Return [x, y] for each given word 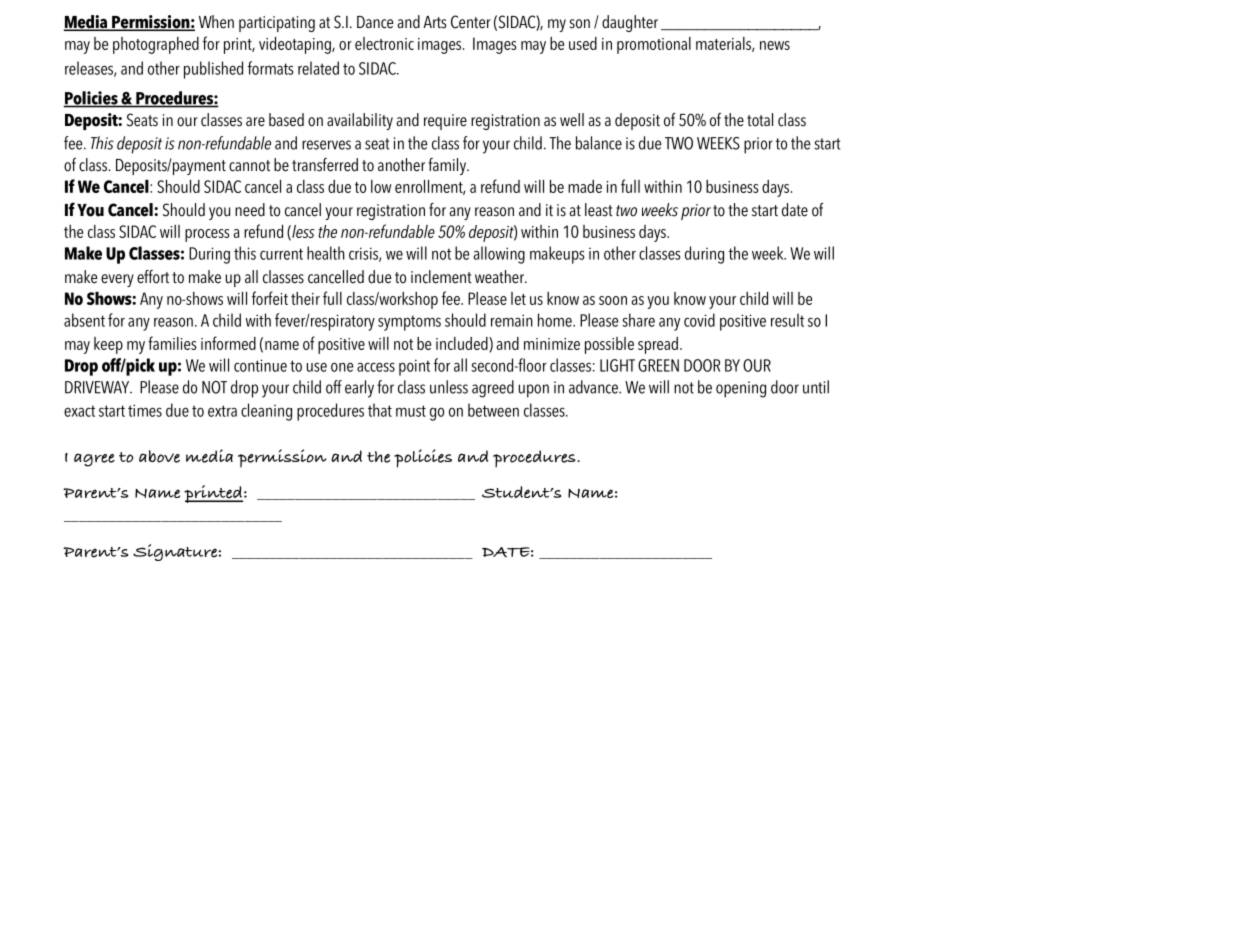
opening [741, 389]
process [207, 235]
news [775, 45]
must [411, 411]
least [599, 210]
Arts [435, 22]
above [159, 456]
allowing [499, 255]
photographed [156, 45]
